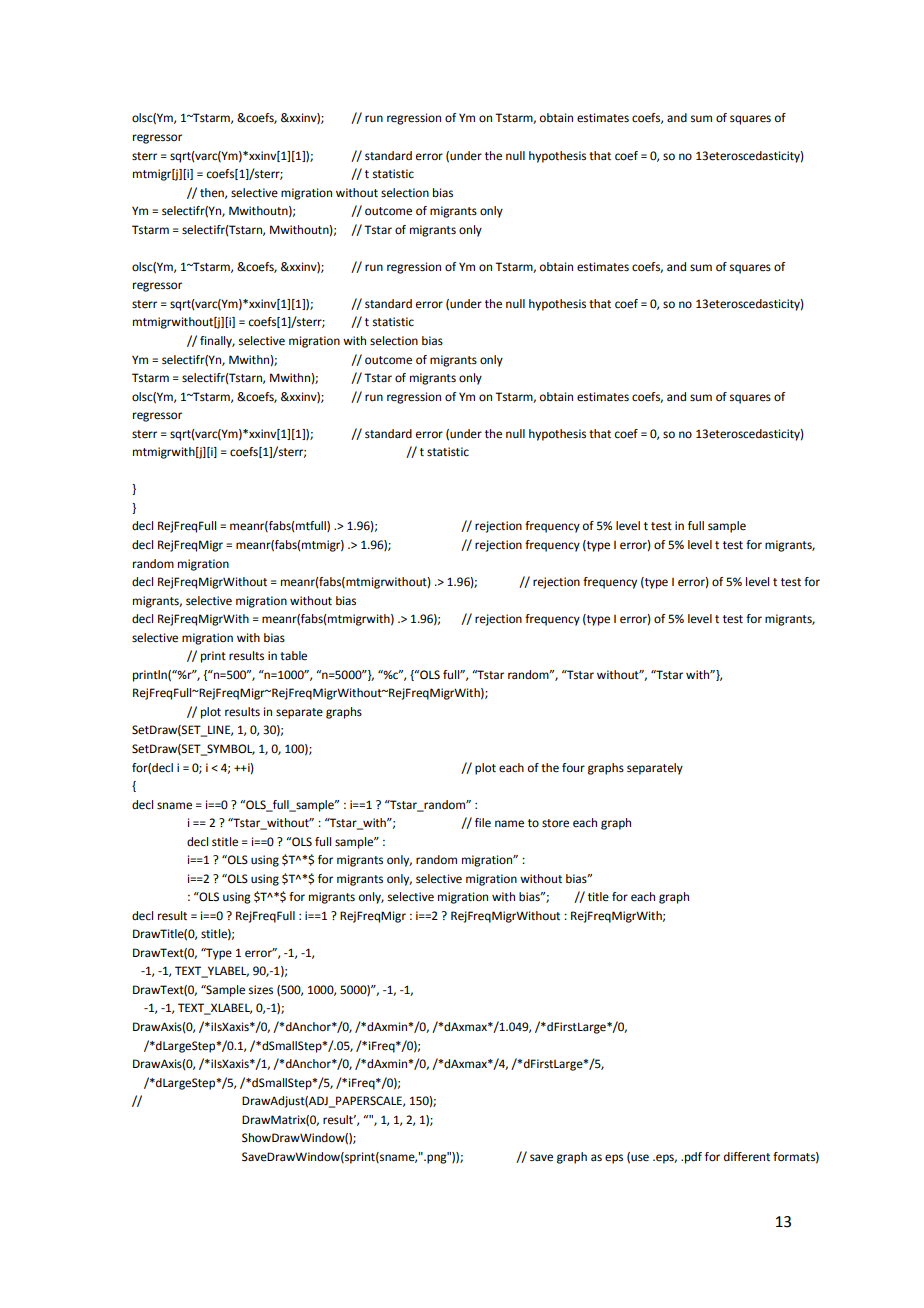 This document has width=924, height=1308. I want to click on four, so click(573, 768).
